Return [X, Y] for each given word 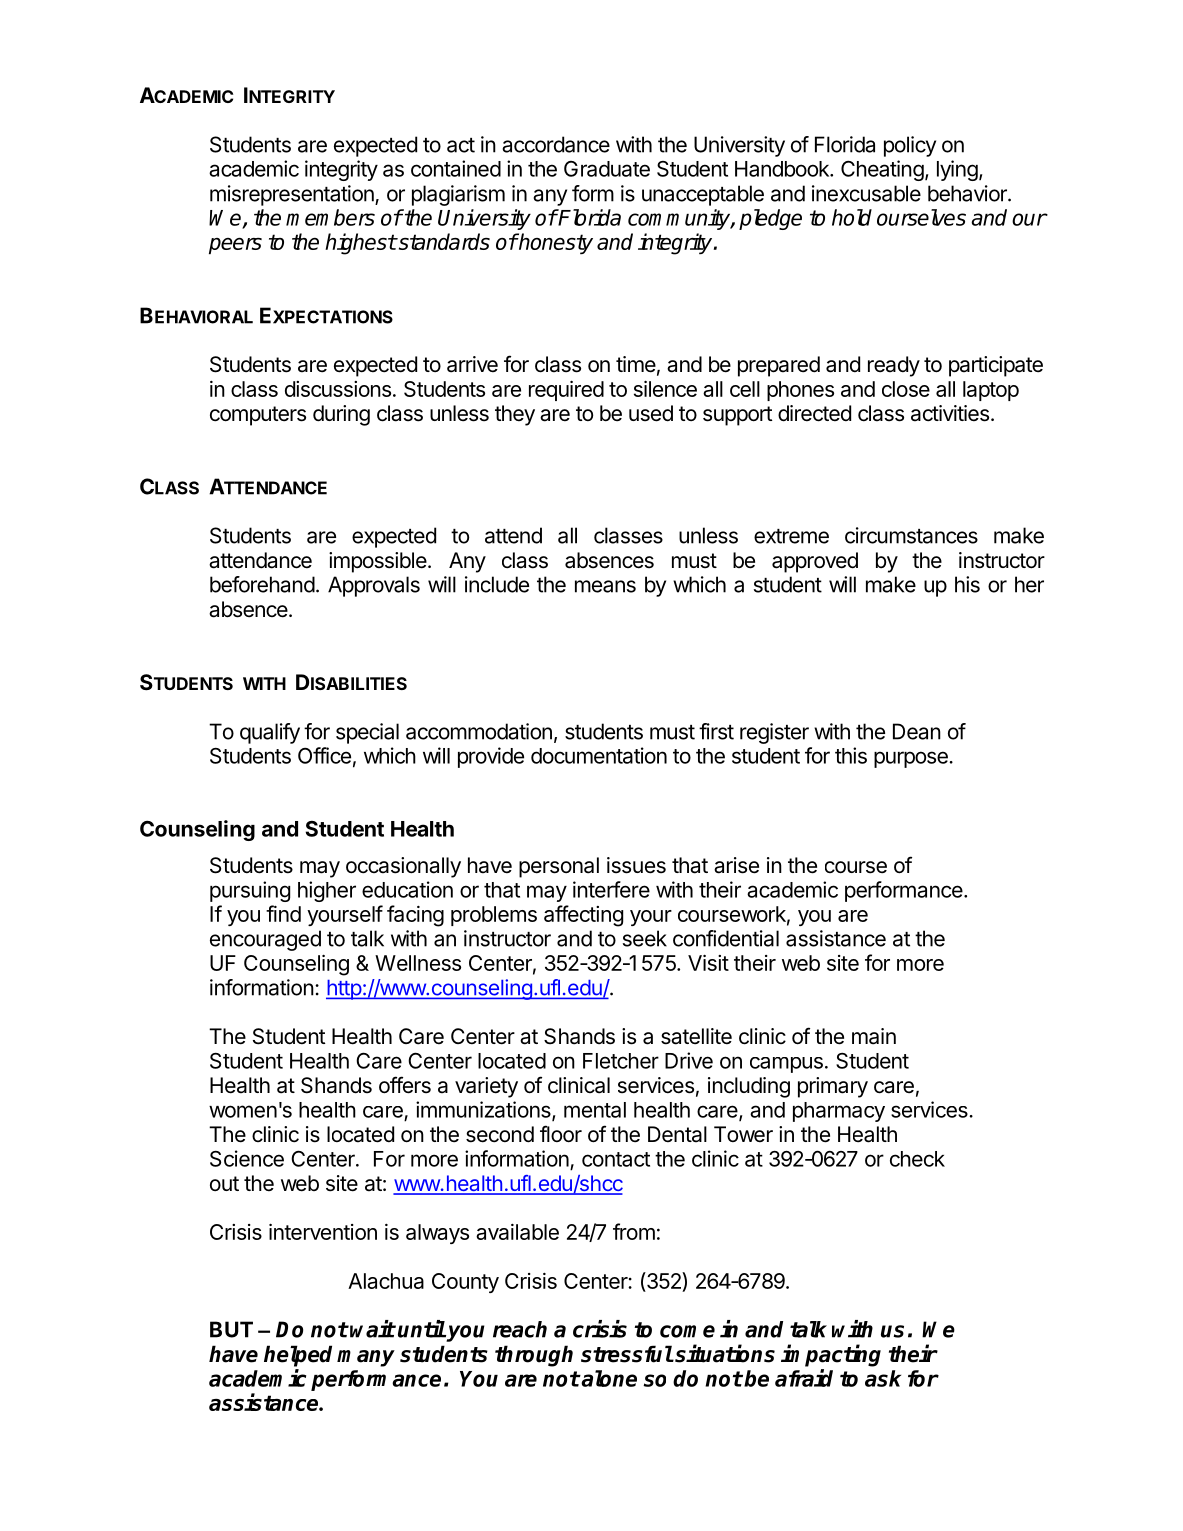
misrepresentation [293, 195]
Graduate [607, 169]
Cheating [882, 170]
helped [298, 1356]
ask [883, 1378]
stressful [627, 1354]
